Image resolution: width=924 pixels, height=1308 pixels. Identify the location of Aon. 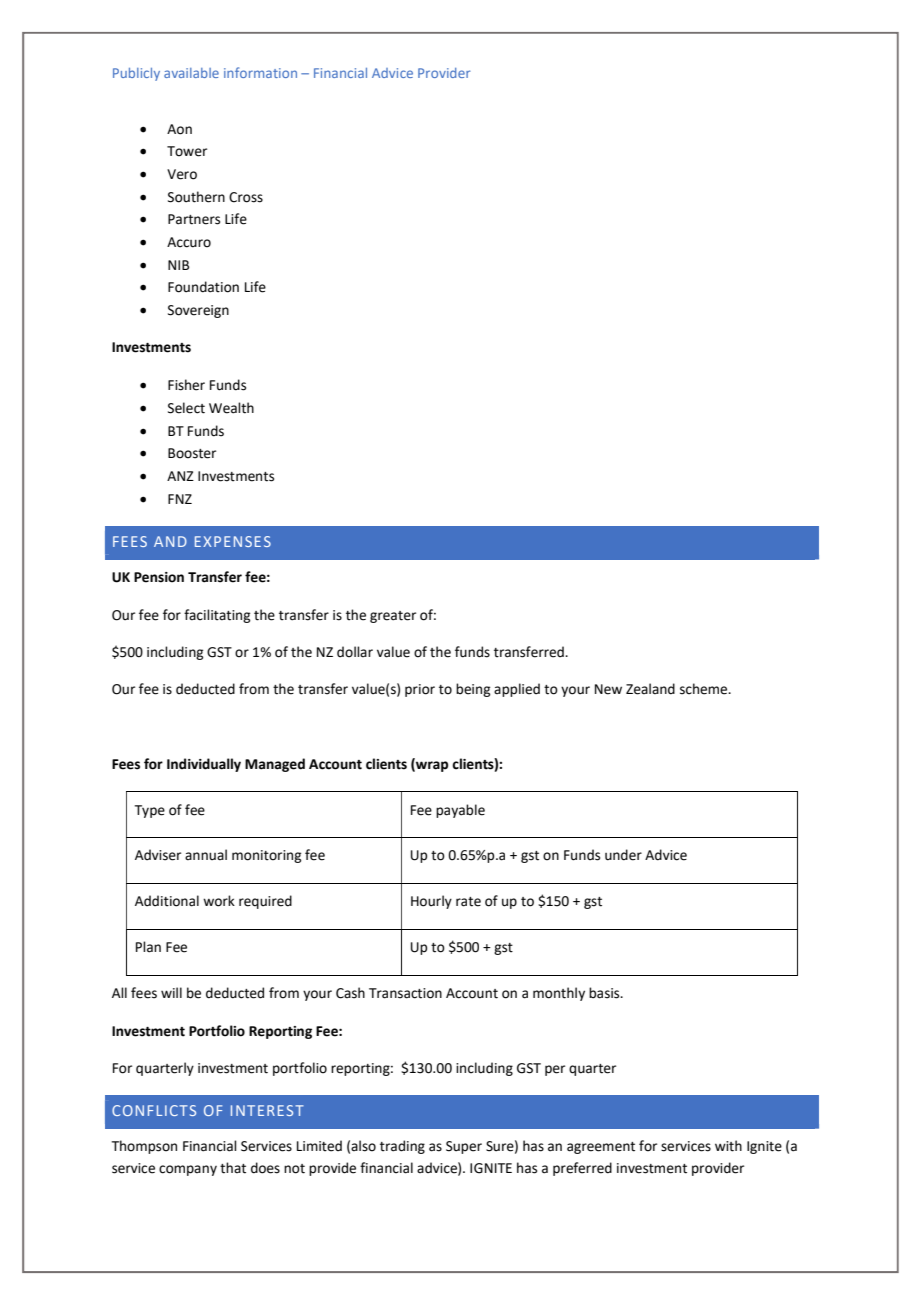
(179, 129).
